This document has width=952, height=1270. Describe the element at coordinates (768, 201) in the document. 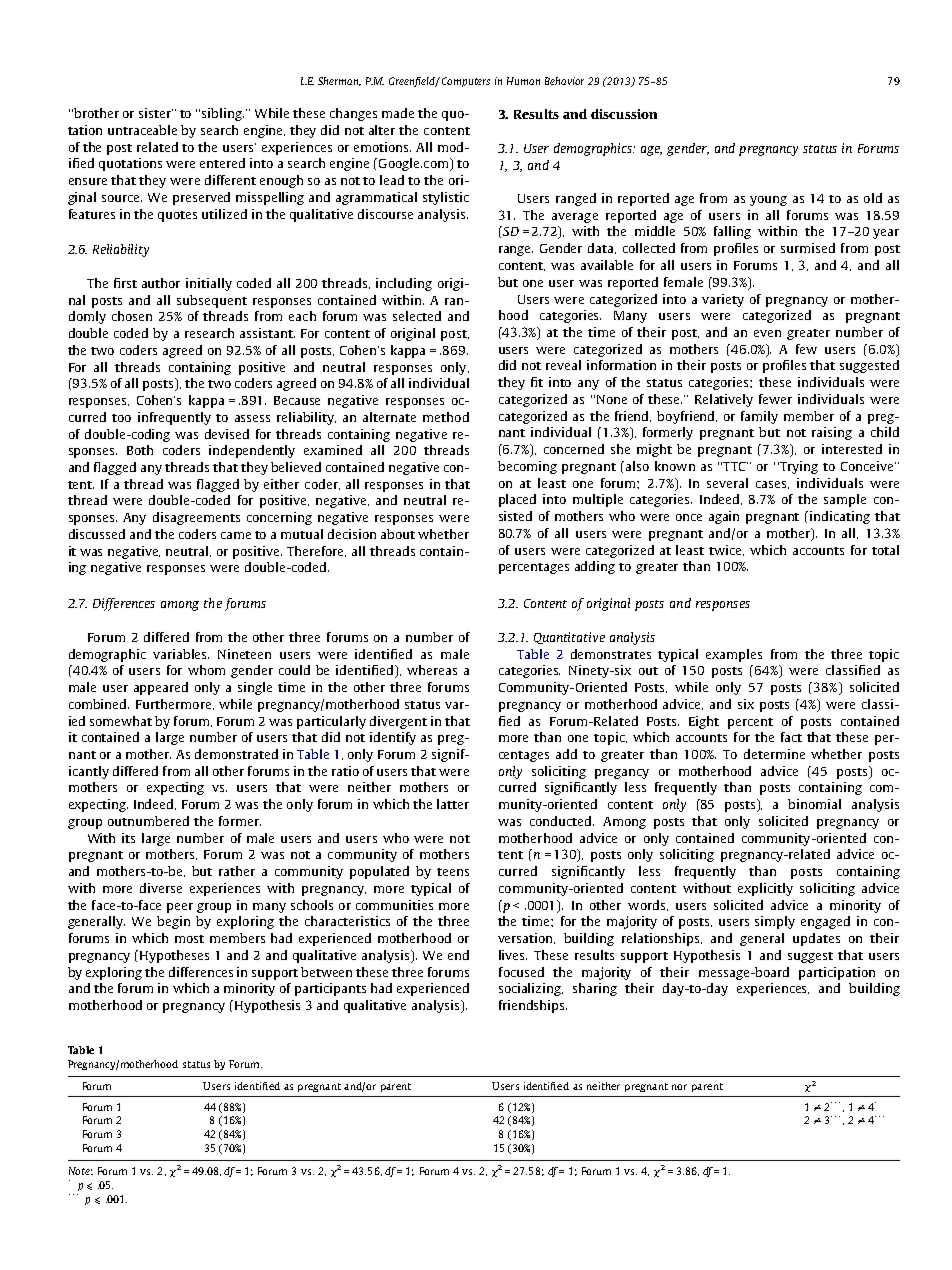

I see `young` at that location.
